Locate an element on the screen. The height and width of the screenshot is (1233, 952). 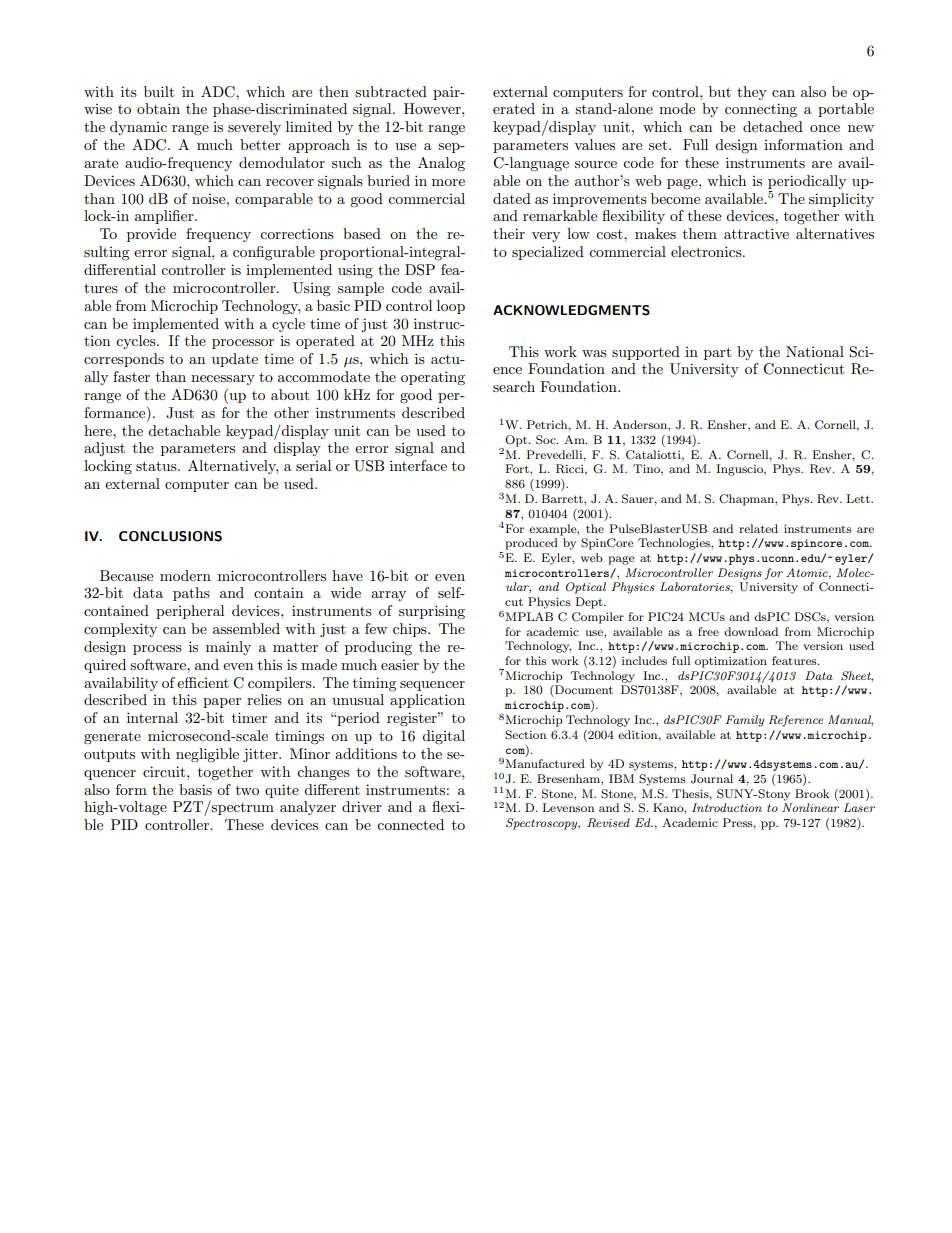
electronics is located at coordinates (707, 251).
